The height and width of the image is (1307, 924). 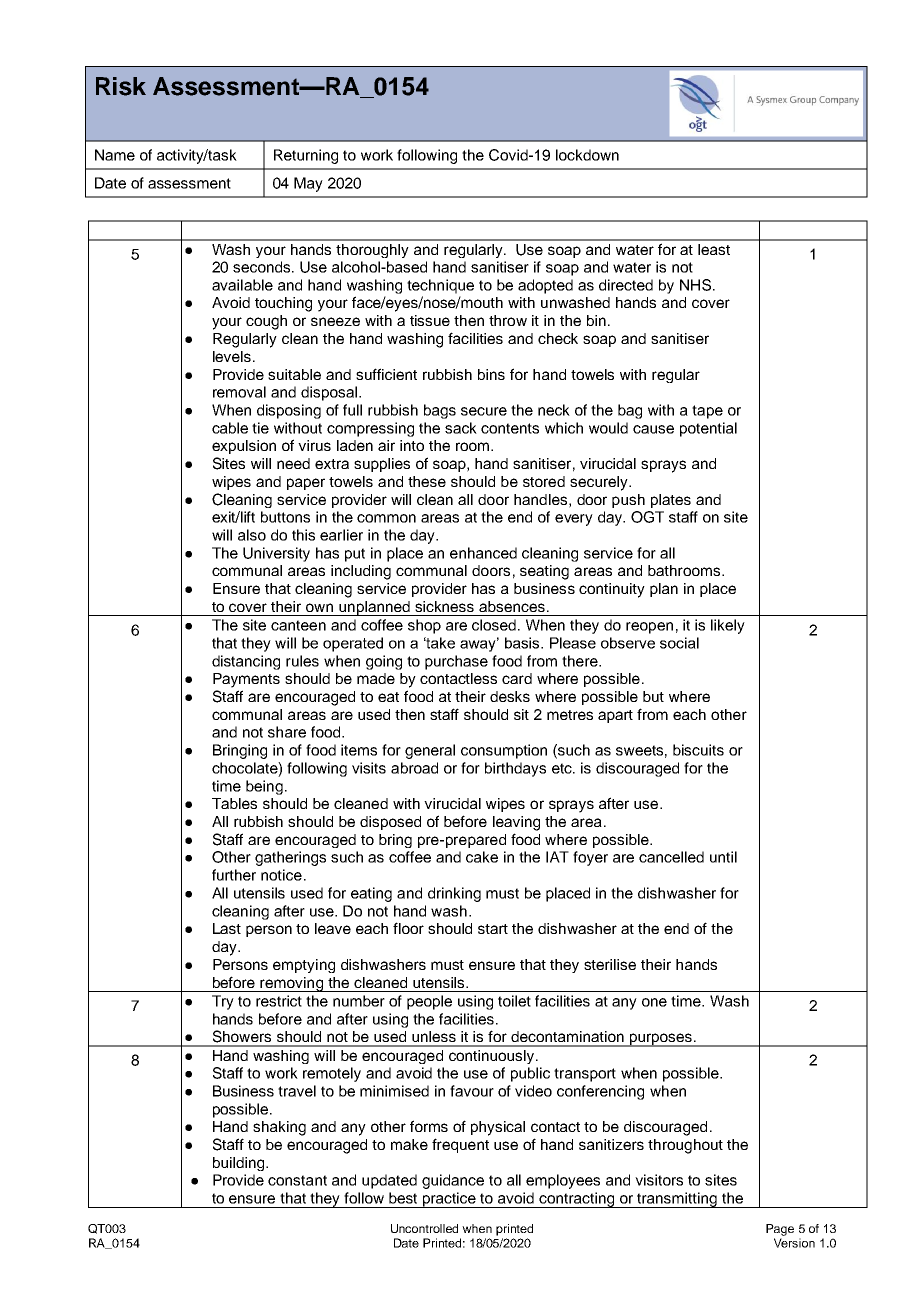 I want to click on these, so click(x=427, y=481).
